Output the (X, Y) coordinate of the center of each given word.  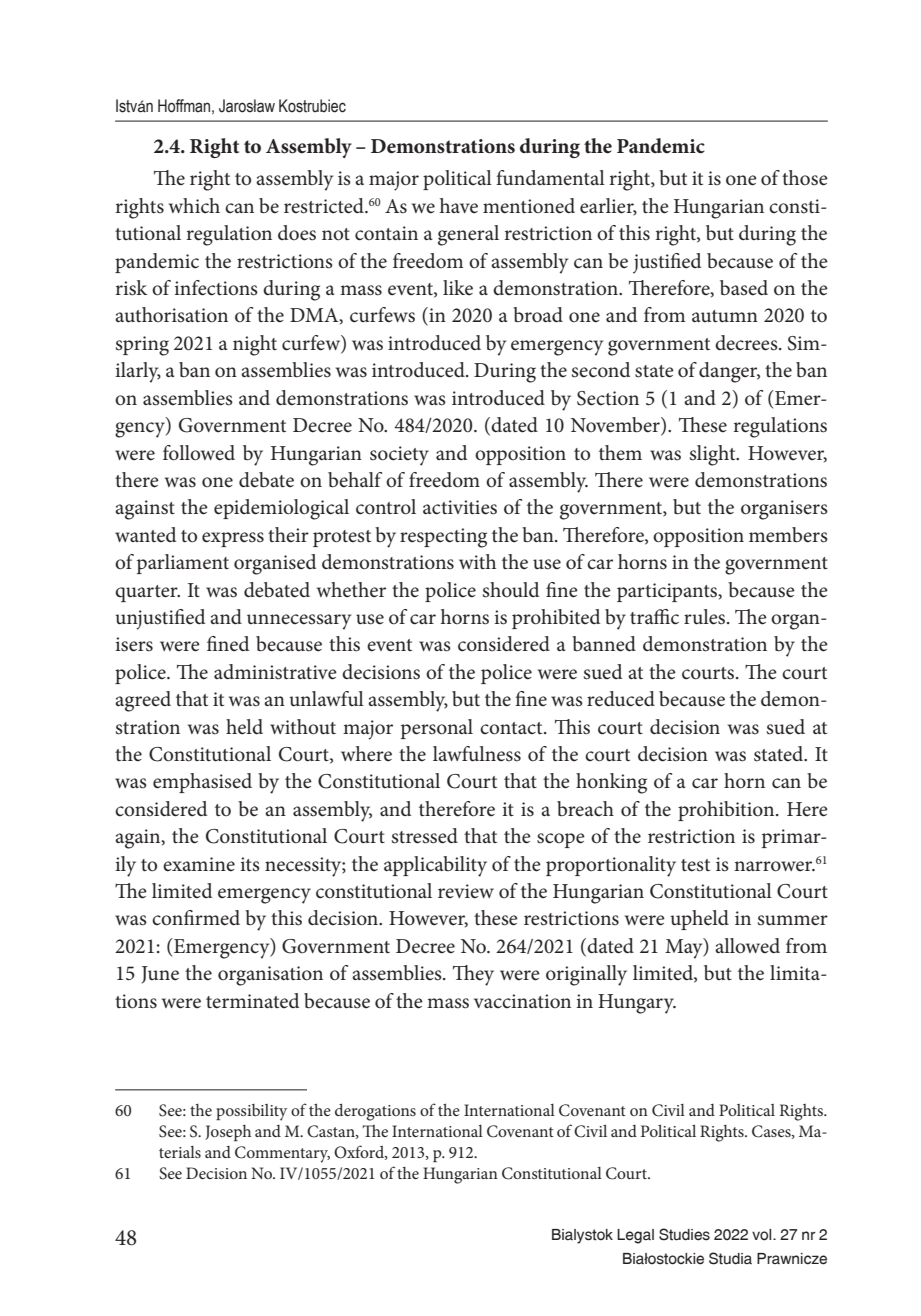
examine (199, 864)
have (459, 206)
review (466, 891)
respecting (443, 538)
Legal (635, 1236)
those (805, 178)
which (194, 206)
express (233, 539)
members (788, 535)
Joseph (228, 1133)
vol (763, 1235)
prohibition (727, 811)
